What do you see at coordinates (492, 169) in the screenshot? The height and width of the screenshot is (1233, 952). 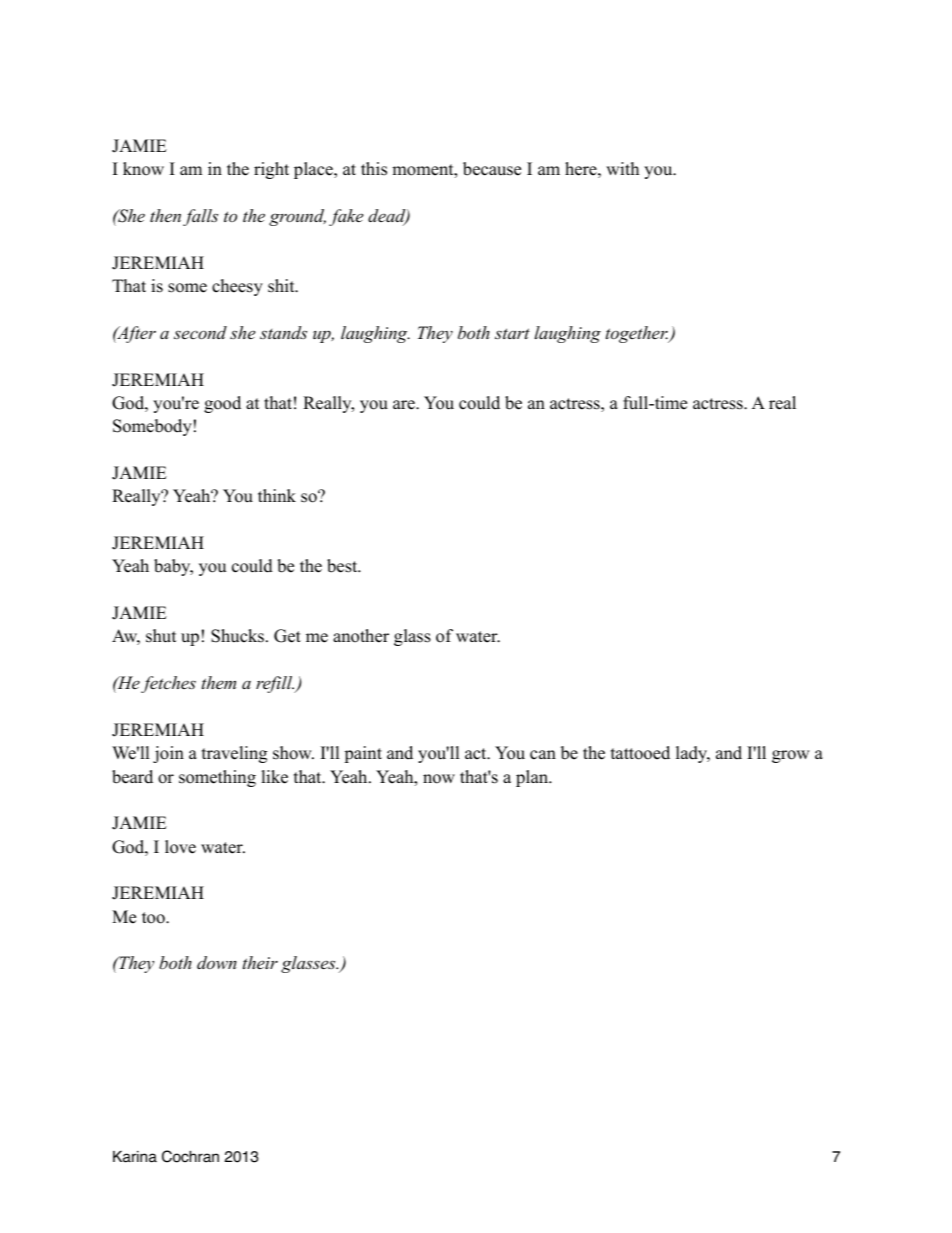 I see `because` at bounding box center [492, 169].
